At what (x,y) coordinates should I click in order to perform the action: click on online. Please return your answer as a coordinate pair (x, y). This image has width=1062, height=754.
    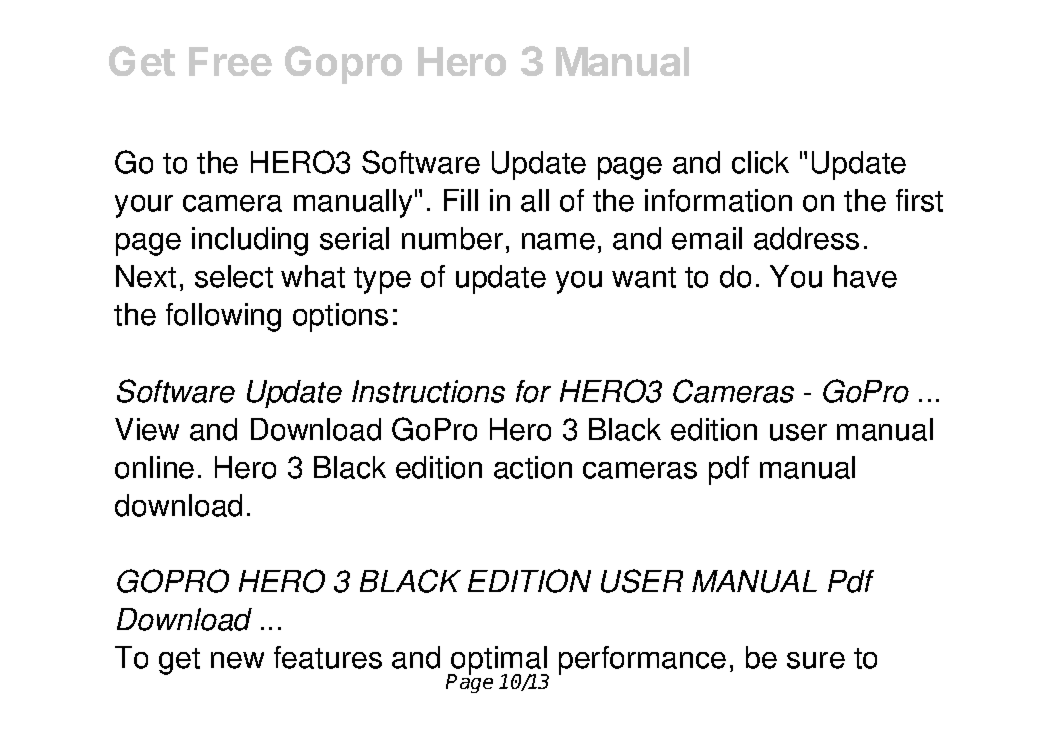
    Looking at the image, I should click on (154, 467).
